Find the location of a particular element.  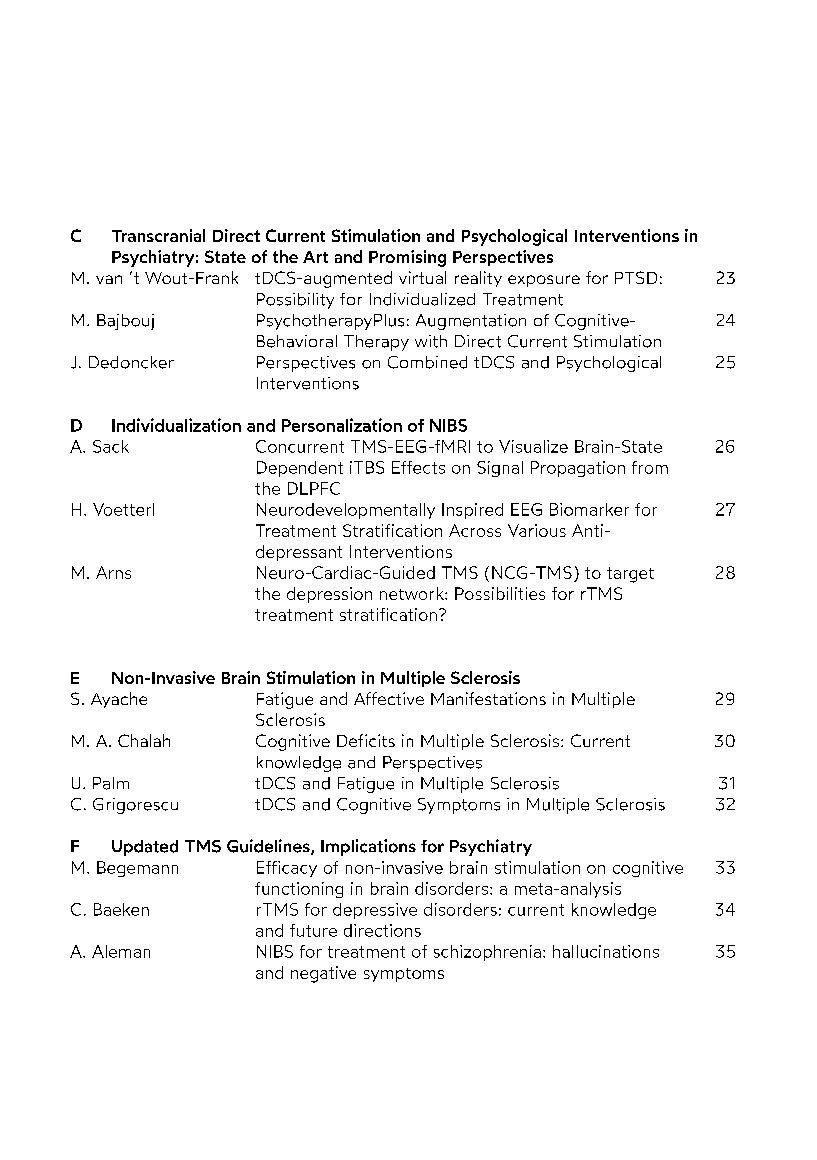

Updated is located at coordinates (145, 848).
